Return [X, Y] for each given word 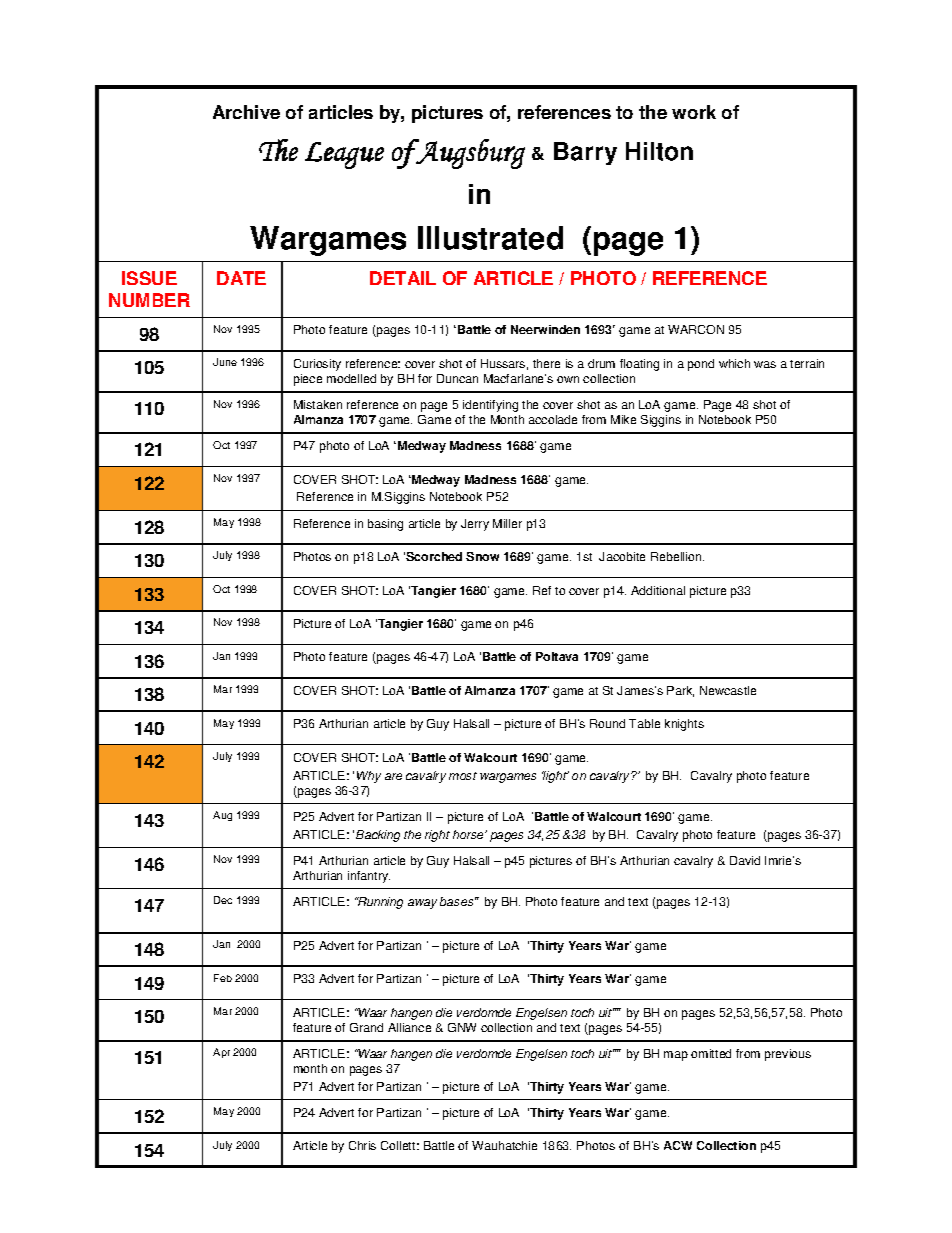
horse [469, 834]
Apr [221, 1053]
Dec [223, 900]
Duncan [457, 378]
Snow [482, 556]
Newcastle [728, 690]
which [734, 363]
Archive [246, 112]
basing [385, 525]
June [225, 362]
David [745, 860]
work [694, 112]
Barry [585, 153]
